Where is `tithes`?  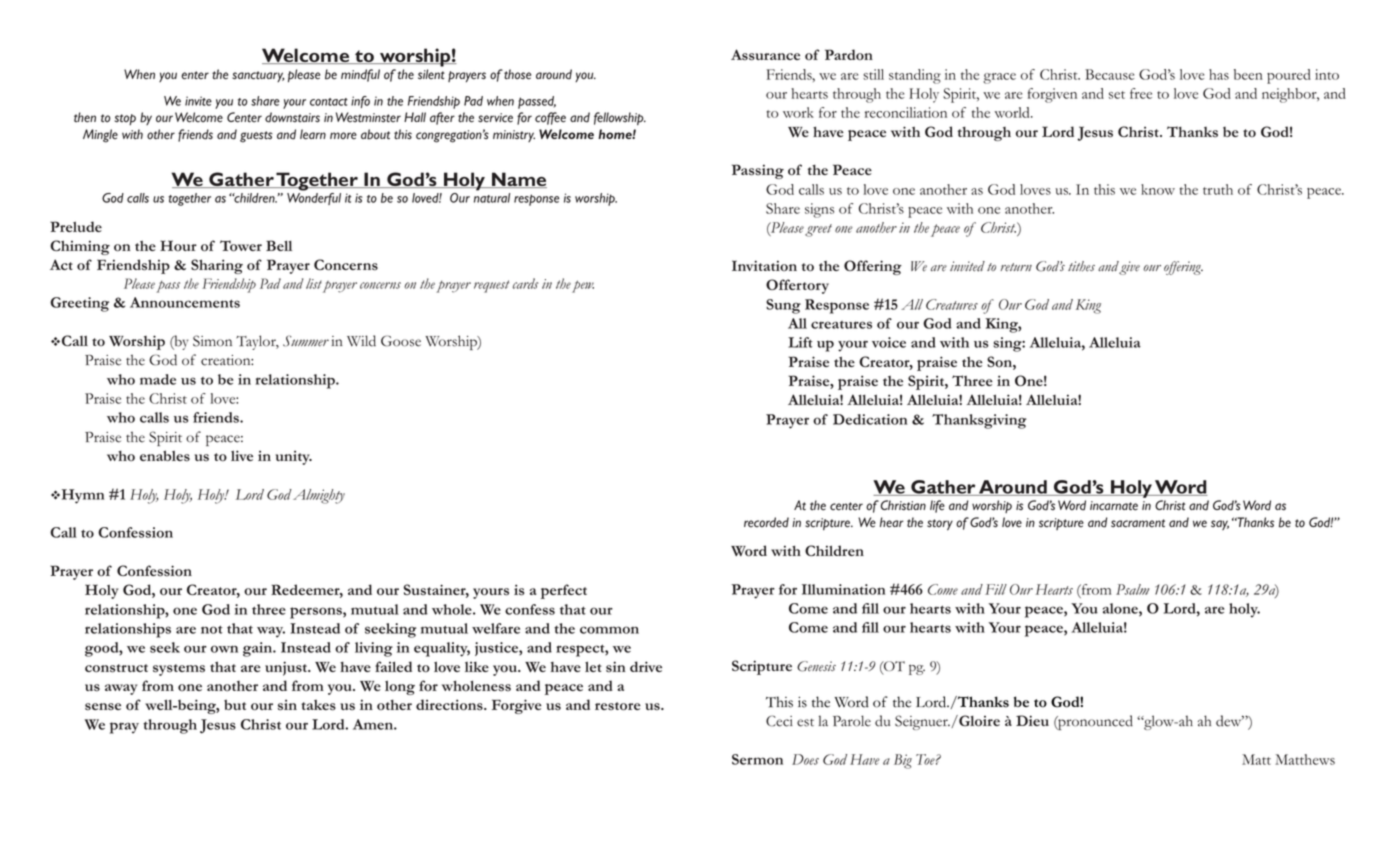
tithes is located at coordinates (1081, 266).
